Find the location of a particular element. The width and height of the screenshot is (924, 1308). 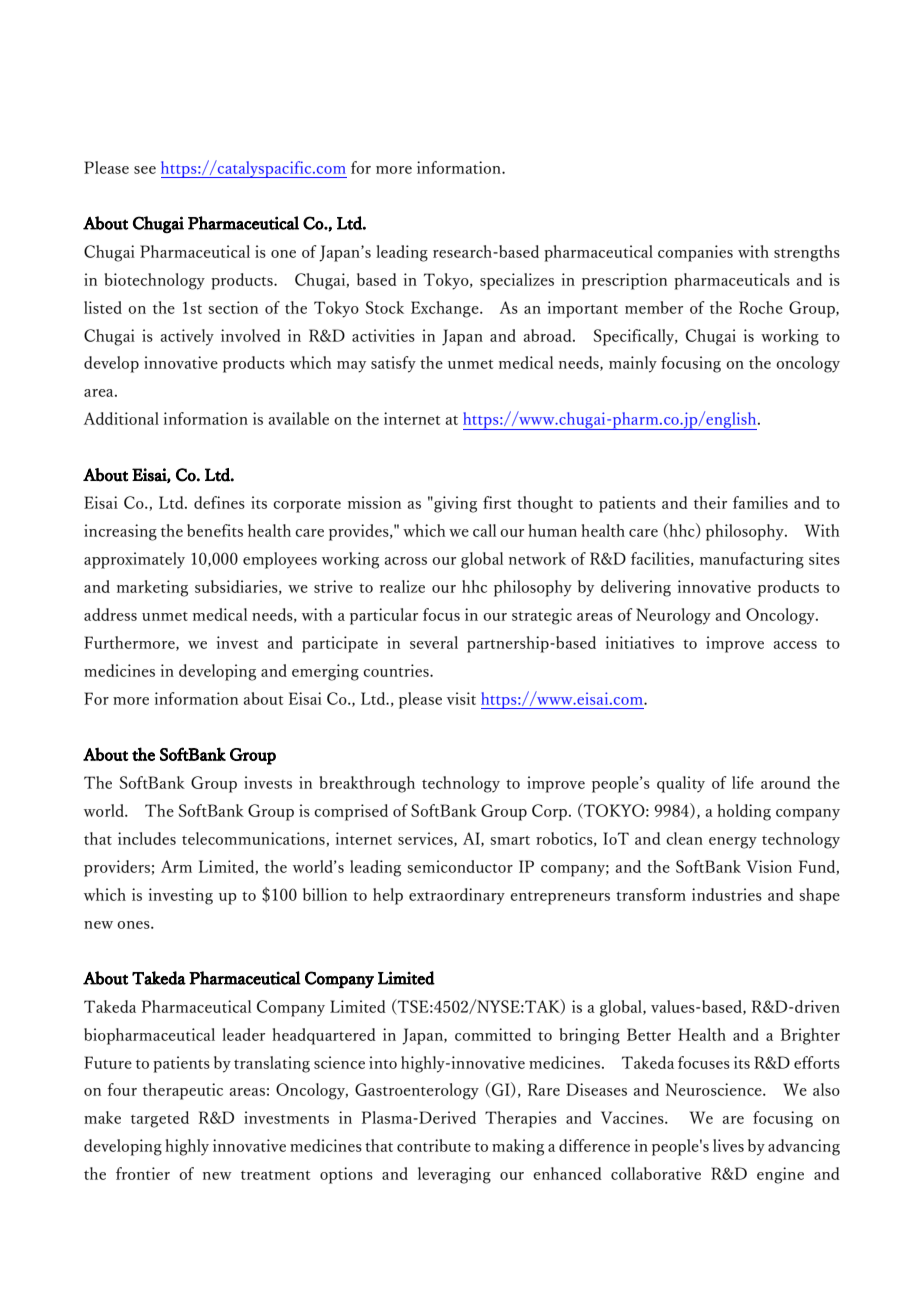

includes is located at coordinates (147, 838).
